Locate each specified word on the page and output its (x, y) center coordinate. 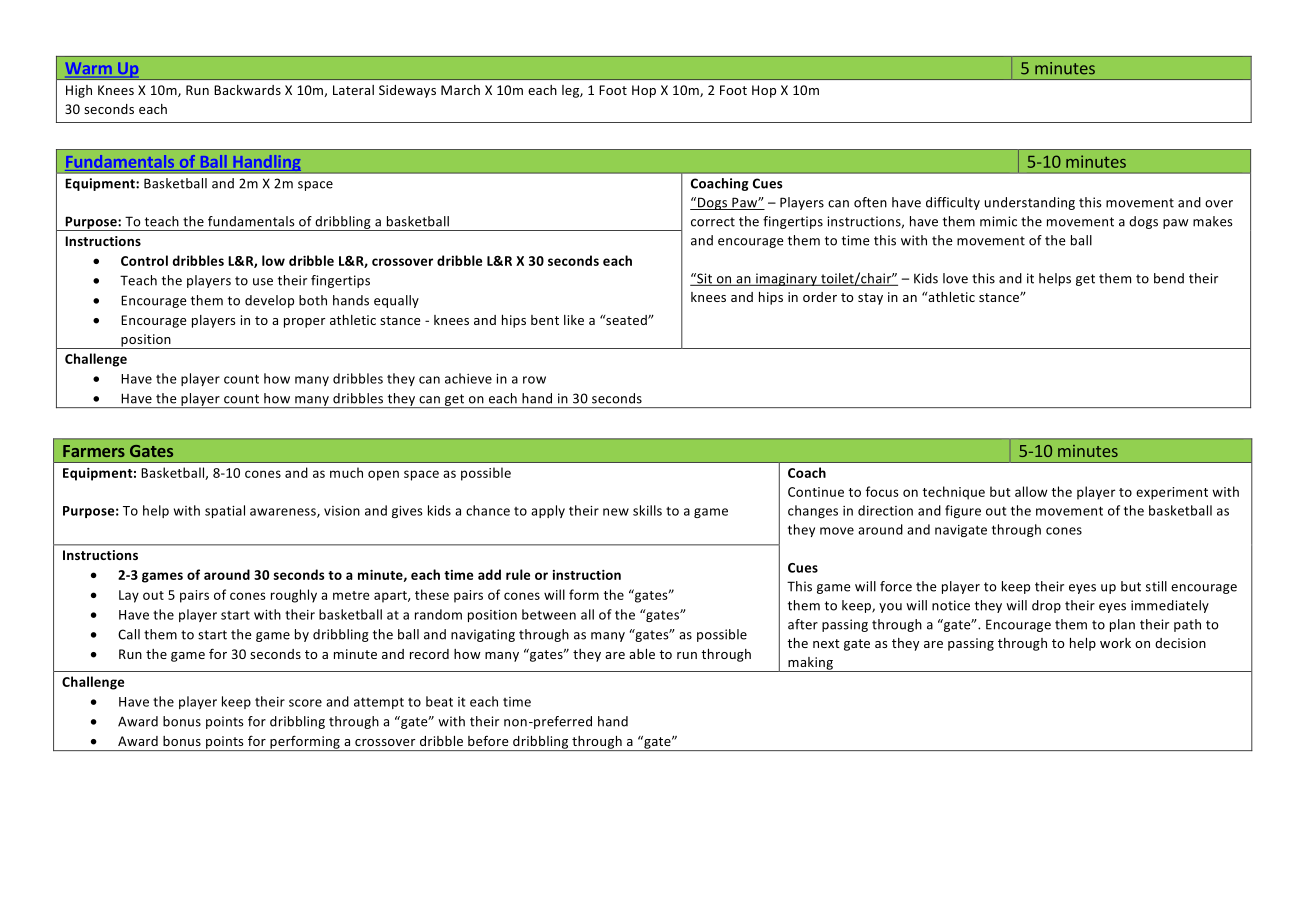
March (460, 90)
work (1115, 643)
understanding (1030, 203)
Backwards (247, 90)
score (305, 703)
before (488, 740)
